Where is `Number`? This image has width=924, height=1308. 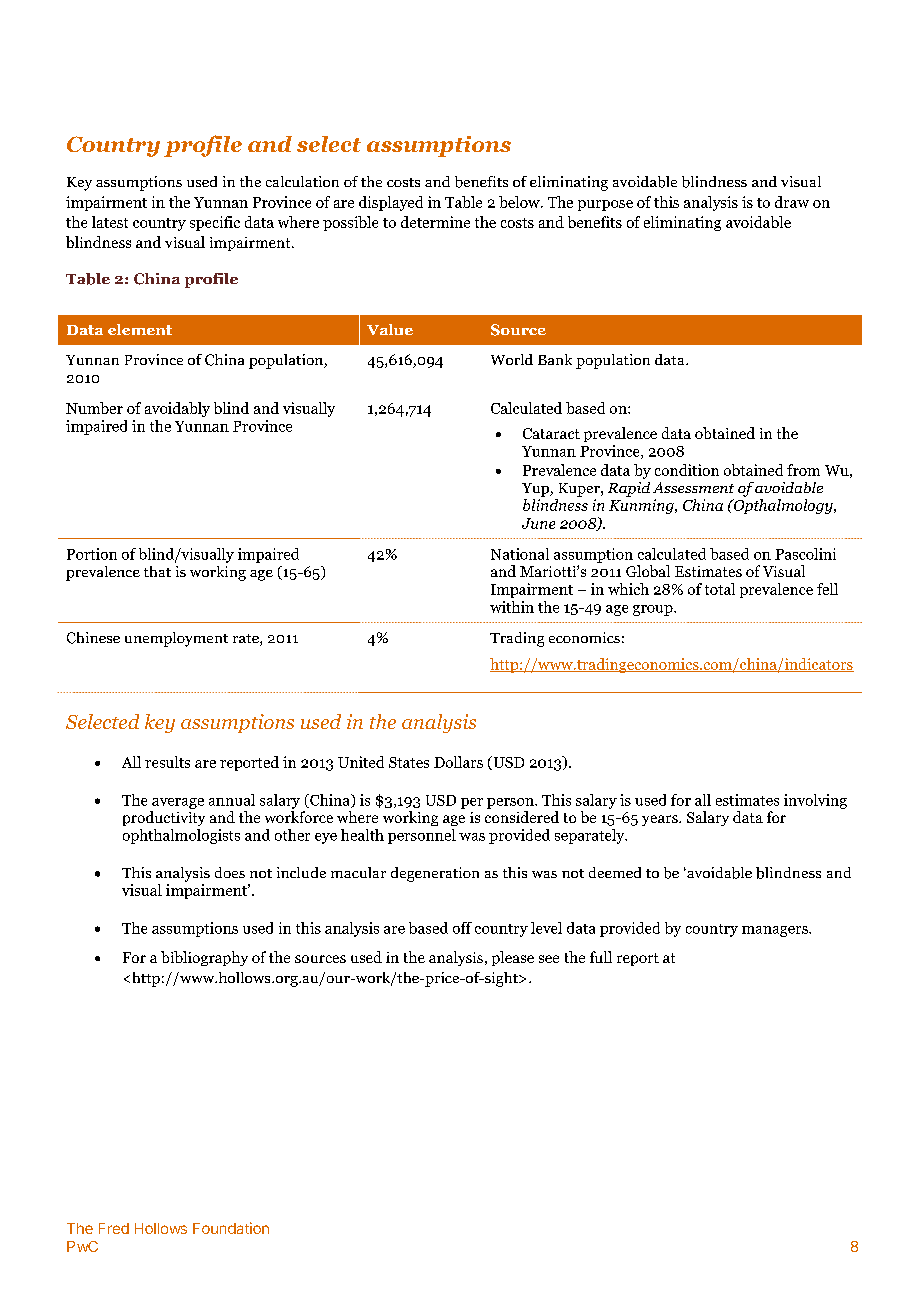 Number is located at coordinates (94, 408).
